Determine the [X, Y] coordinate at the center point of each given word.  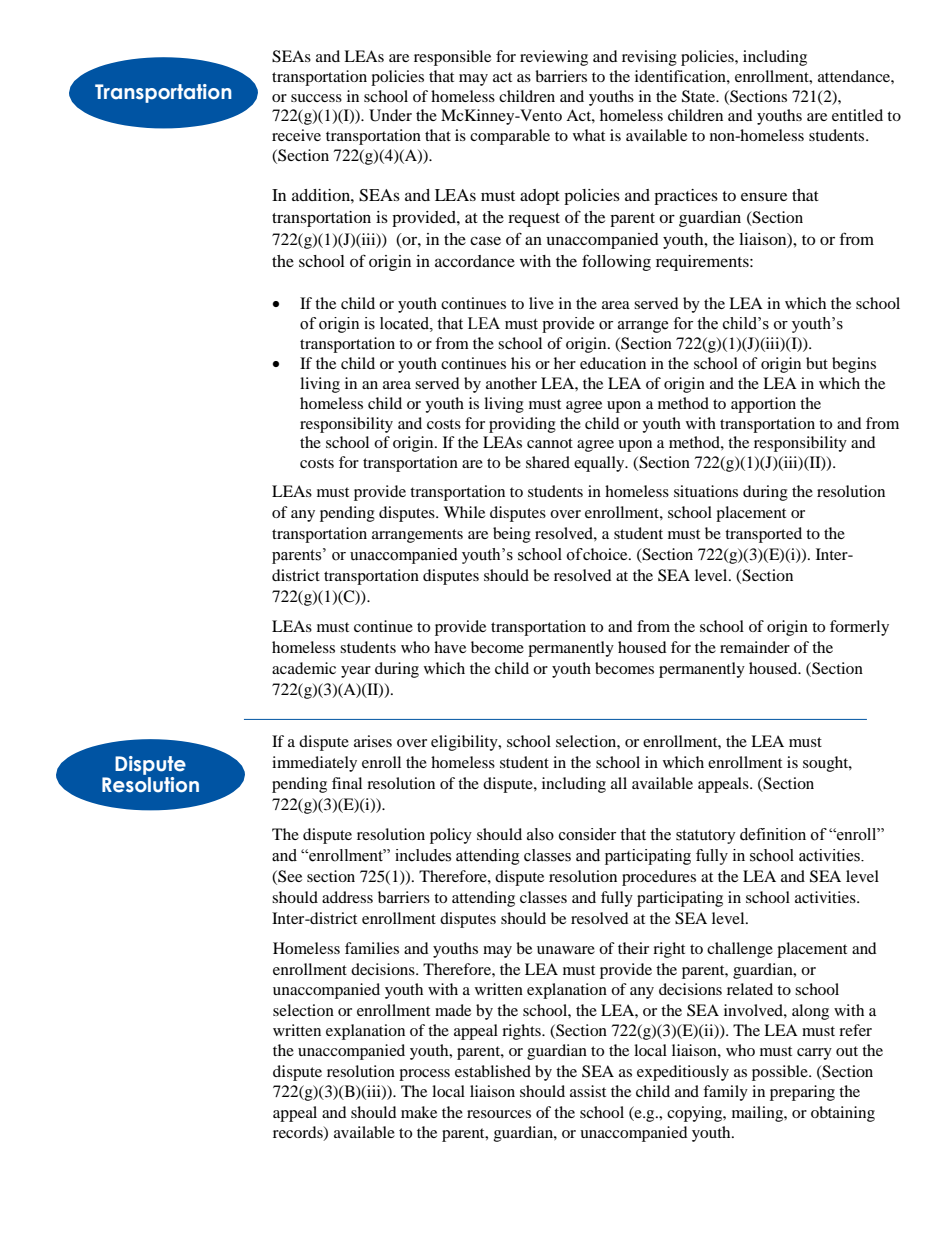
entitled [857, 115]
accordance [475, 261]
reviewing [554, 58]
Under [390, 115]
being [512, 535]
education [613, 363]
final [347, 783]
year [356, 672]
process [424, 1075]
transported [763, 535]
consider [587, 834]
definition [773, 834]
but [817, 363]
